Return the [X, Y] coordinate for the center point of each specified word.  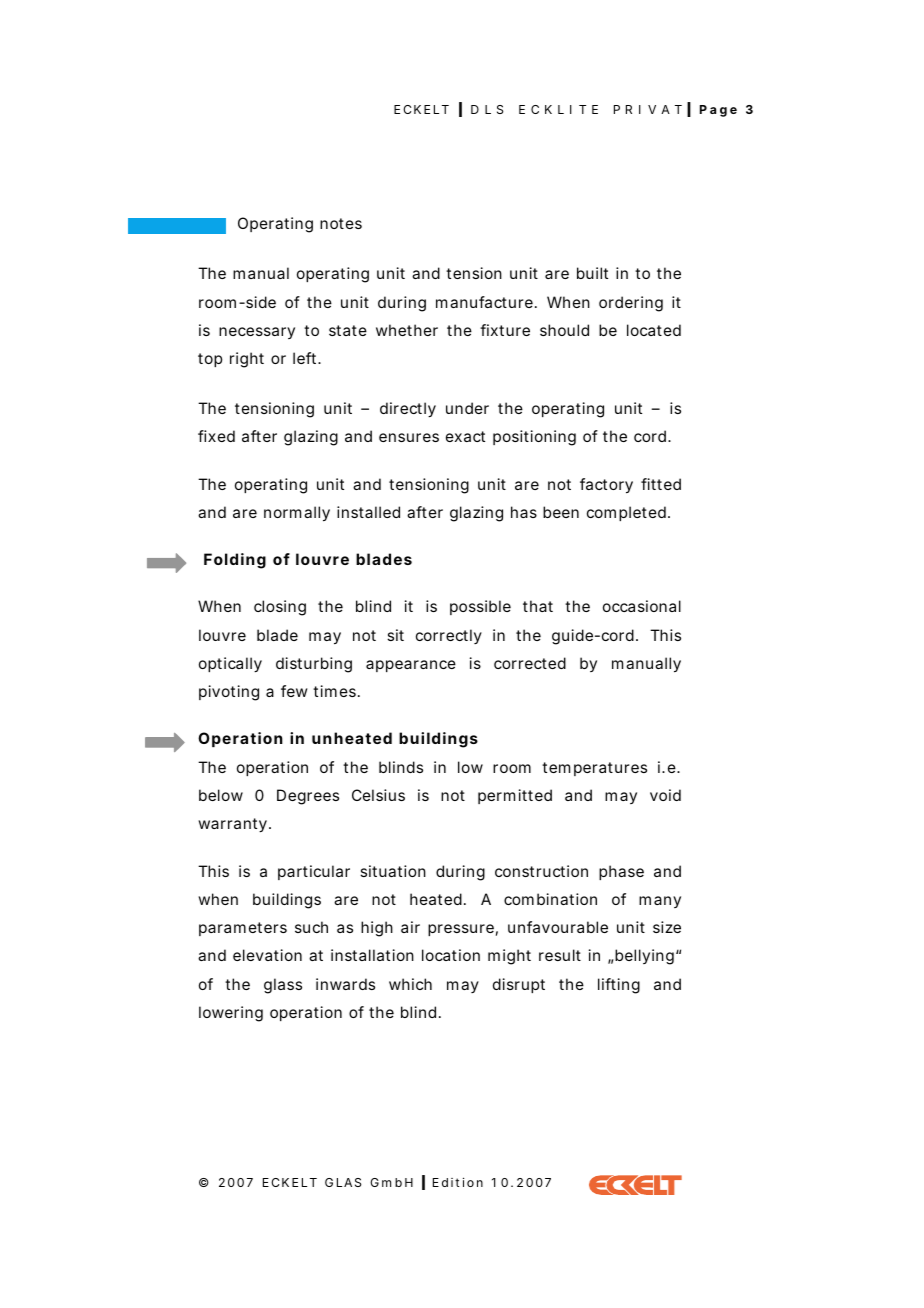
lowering [231, 1014]
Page [718, 111]
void [665, 795]
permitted [515, 796]
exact [465, 436]
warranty [232, 825]
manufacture [484, 302]
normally [297, 514]
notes [341, 223]
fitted [661, 484]
